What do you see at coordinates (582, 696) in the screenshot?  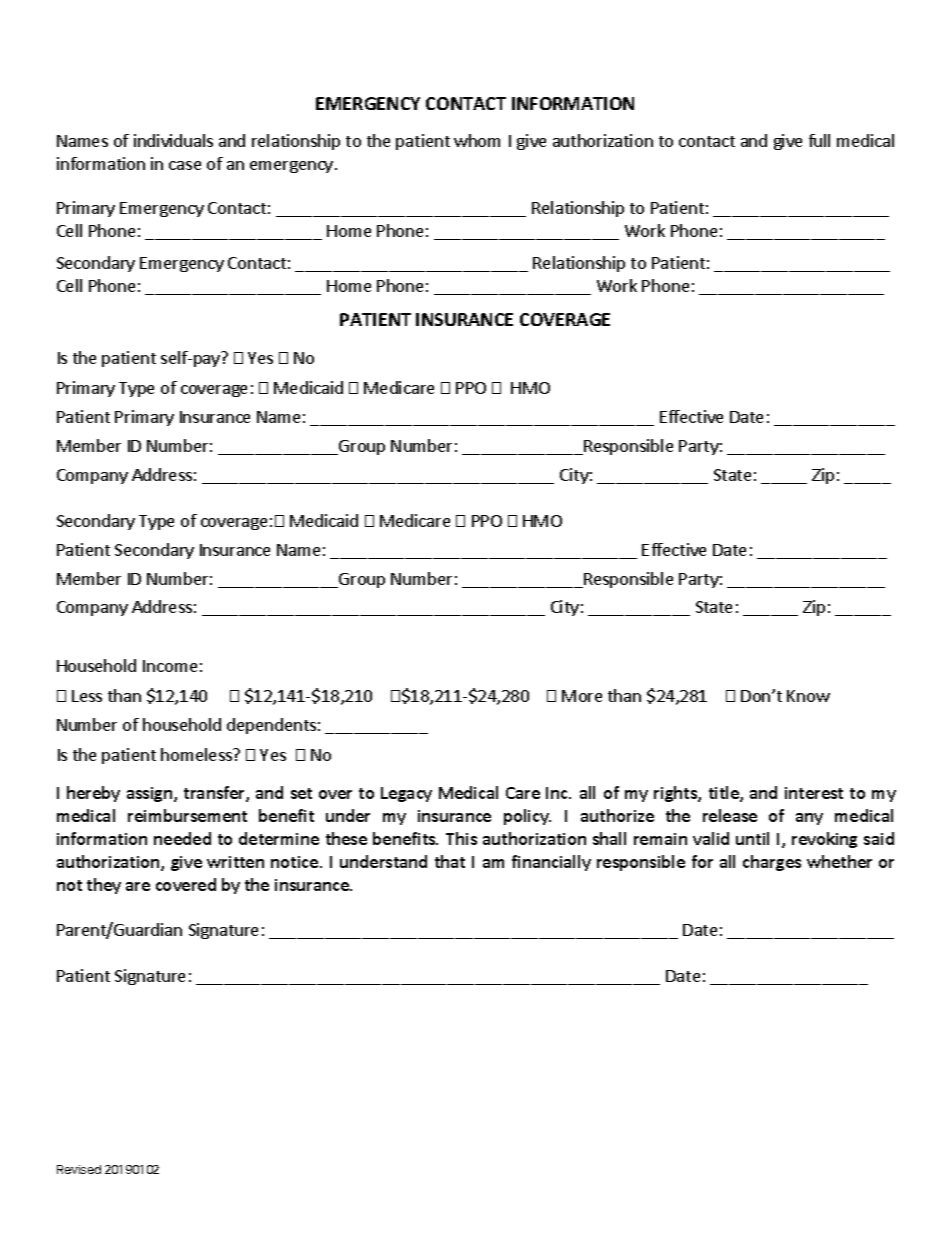 I see `More` at bounding box center [582, 696].
